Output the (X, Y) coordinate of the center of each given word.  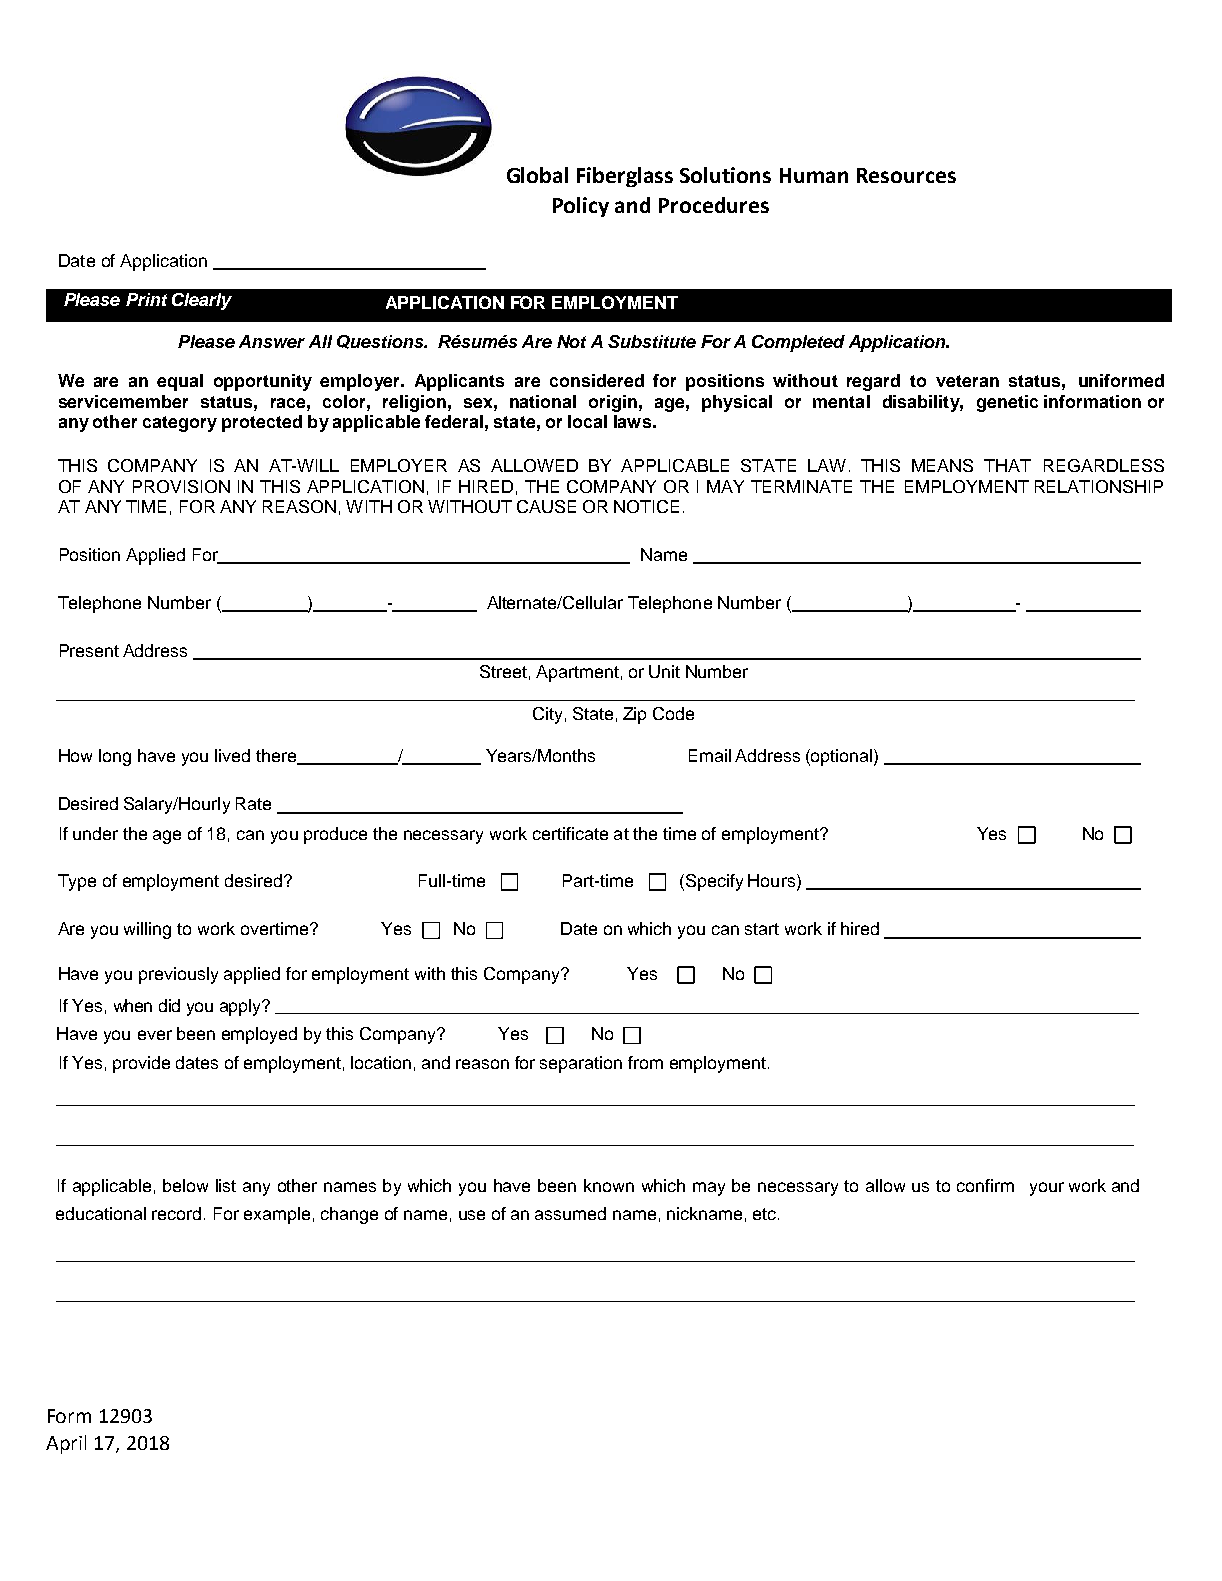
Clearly (202, 301)
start (762, 929)
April (66, 1444)
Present (89, 650)
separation (581, 1064)
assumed (570, 1213)
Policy (581, 207)
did (169, 1005)
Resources (906, 175)
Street (503, 671)
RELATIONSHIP (1099, 486)
